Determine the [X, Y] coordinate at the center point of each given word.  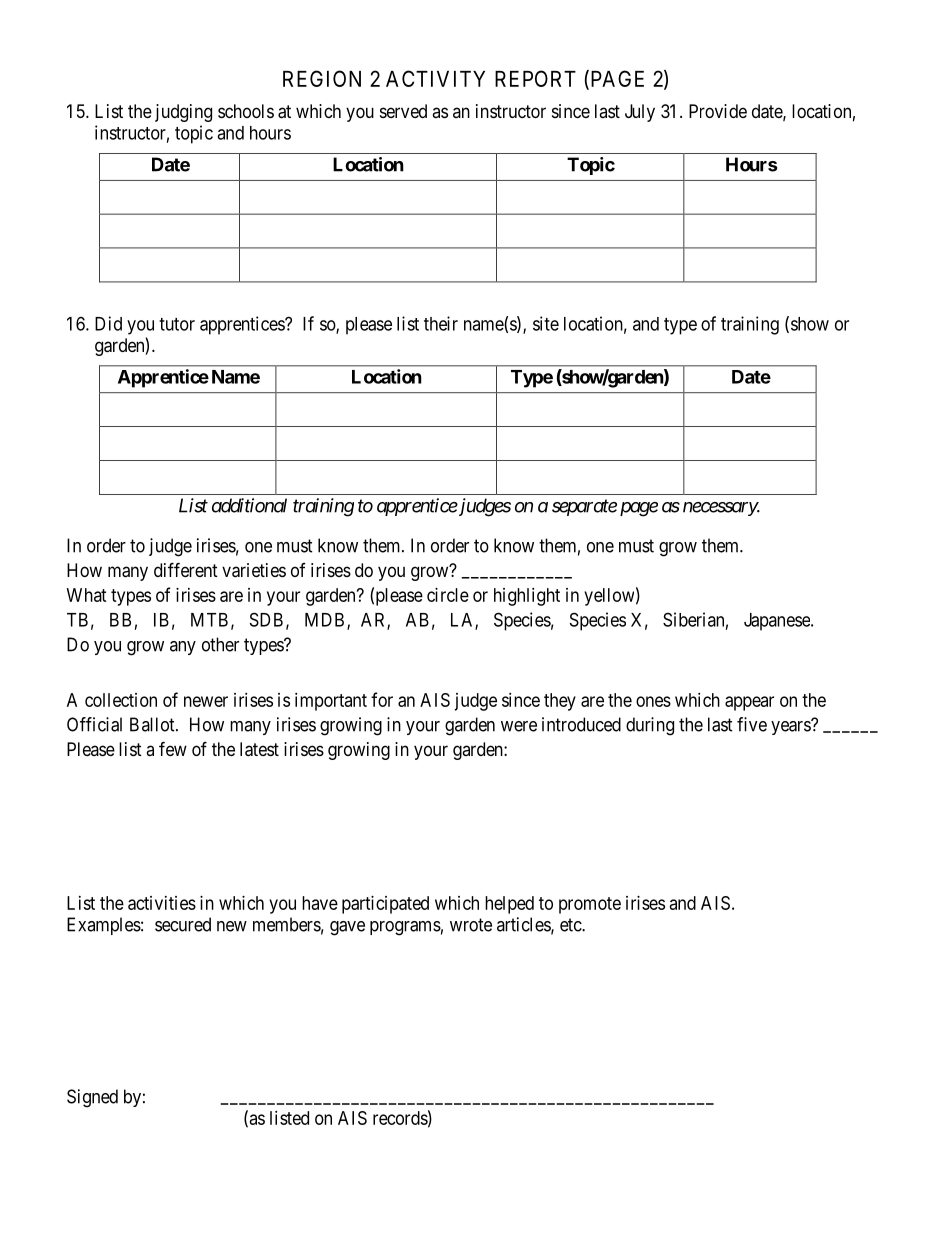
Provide [718, 111]
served [403, 111]
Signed [92, 1098]
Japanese [778, 622]
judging [183, 113]
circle [448, 595]
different [186, 569]
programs [405, 928]
